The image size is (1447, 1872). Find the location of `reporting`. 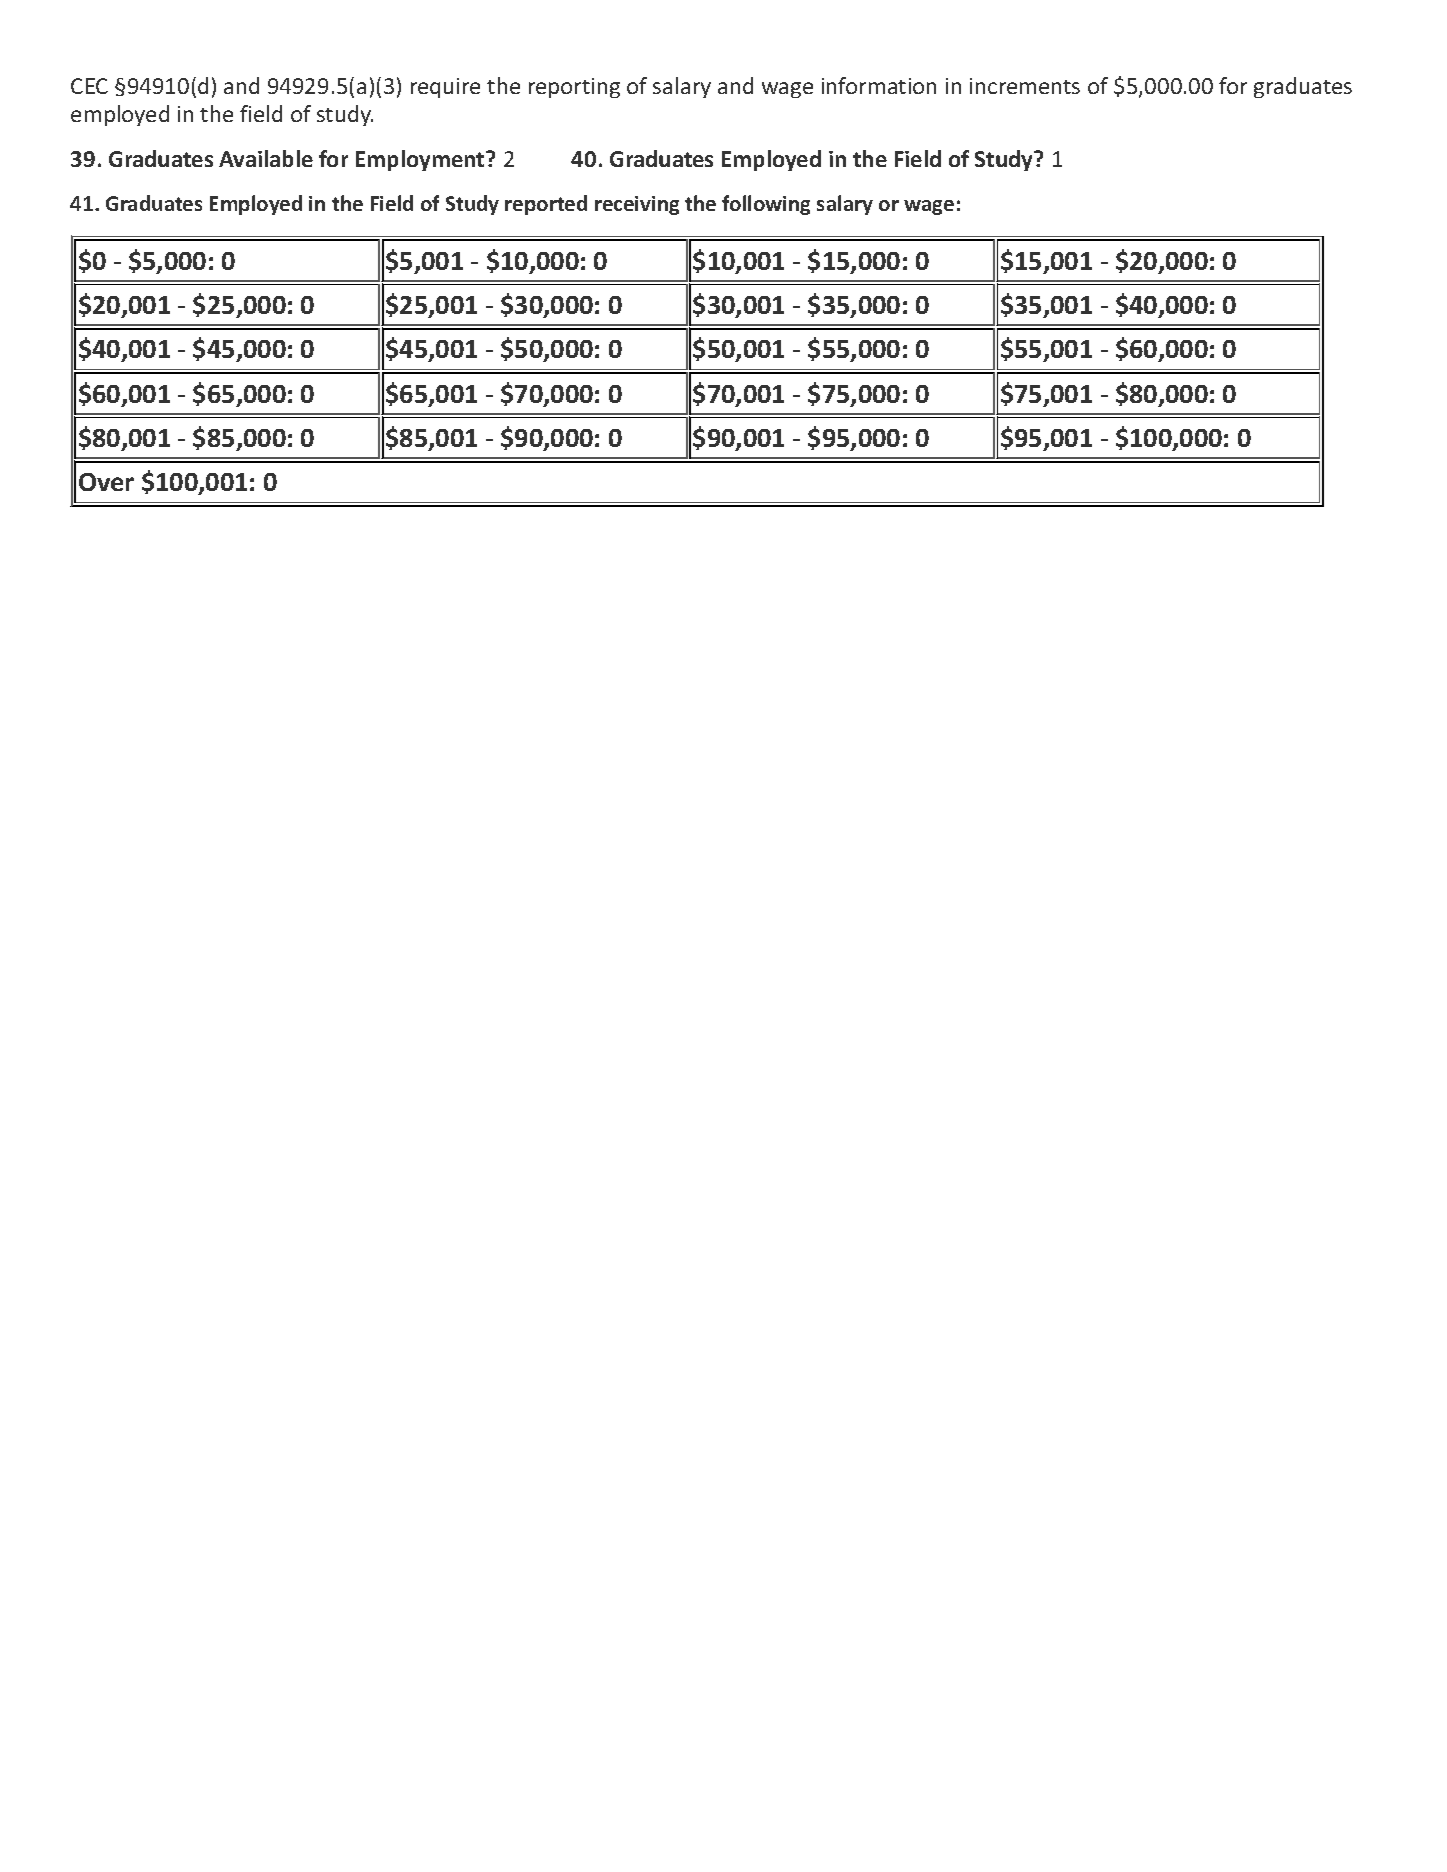

reporting is located at coordinates (574, 88).
